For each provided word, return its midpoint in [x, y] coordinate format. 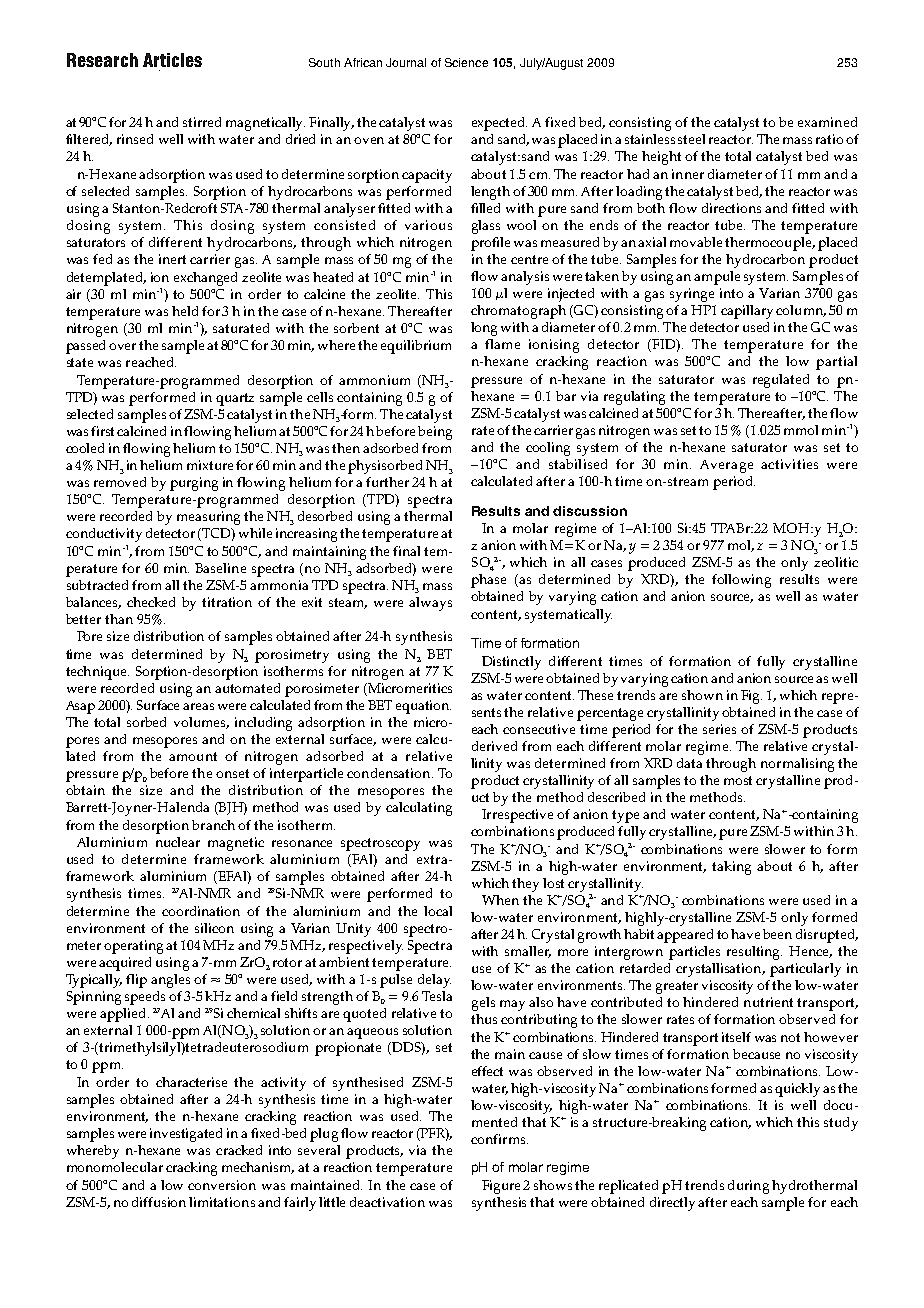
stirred [202, 122]
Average [726, 466]
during [748, 1187]
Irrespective [517, 816]
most [738, 780]
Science [466, 62]
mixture [210, 465]
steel [691, 139]
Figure [501, 1187]
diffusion [159, 1202]
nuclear [178, 842]
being [435, 433]
